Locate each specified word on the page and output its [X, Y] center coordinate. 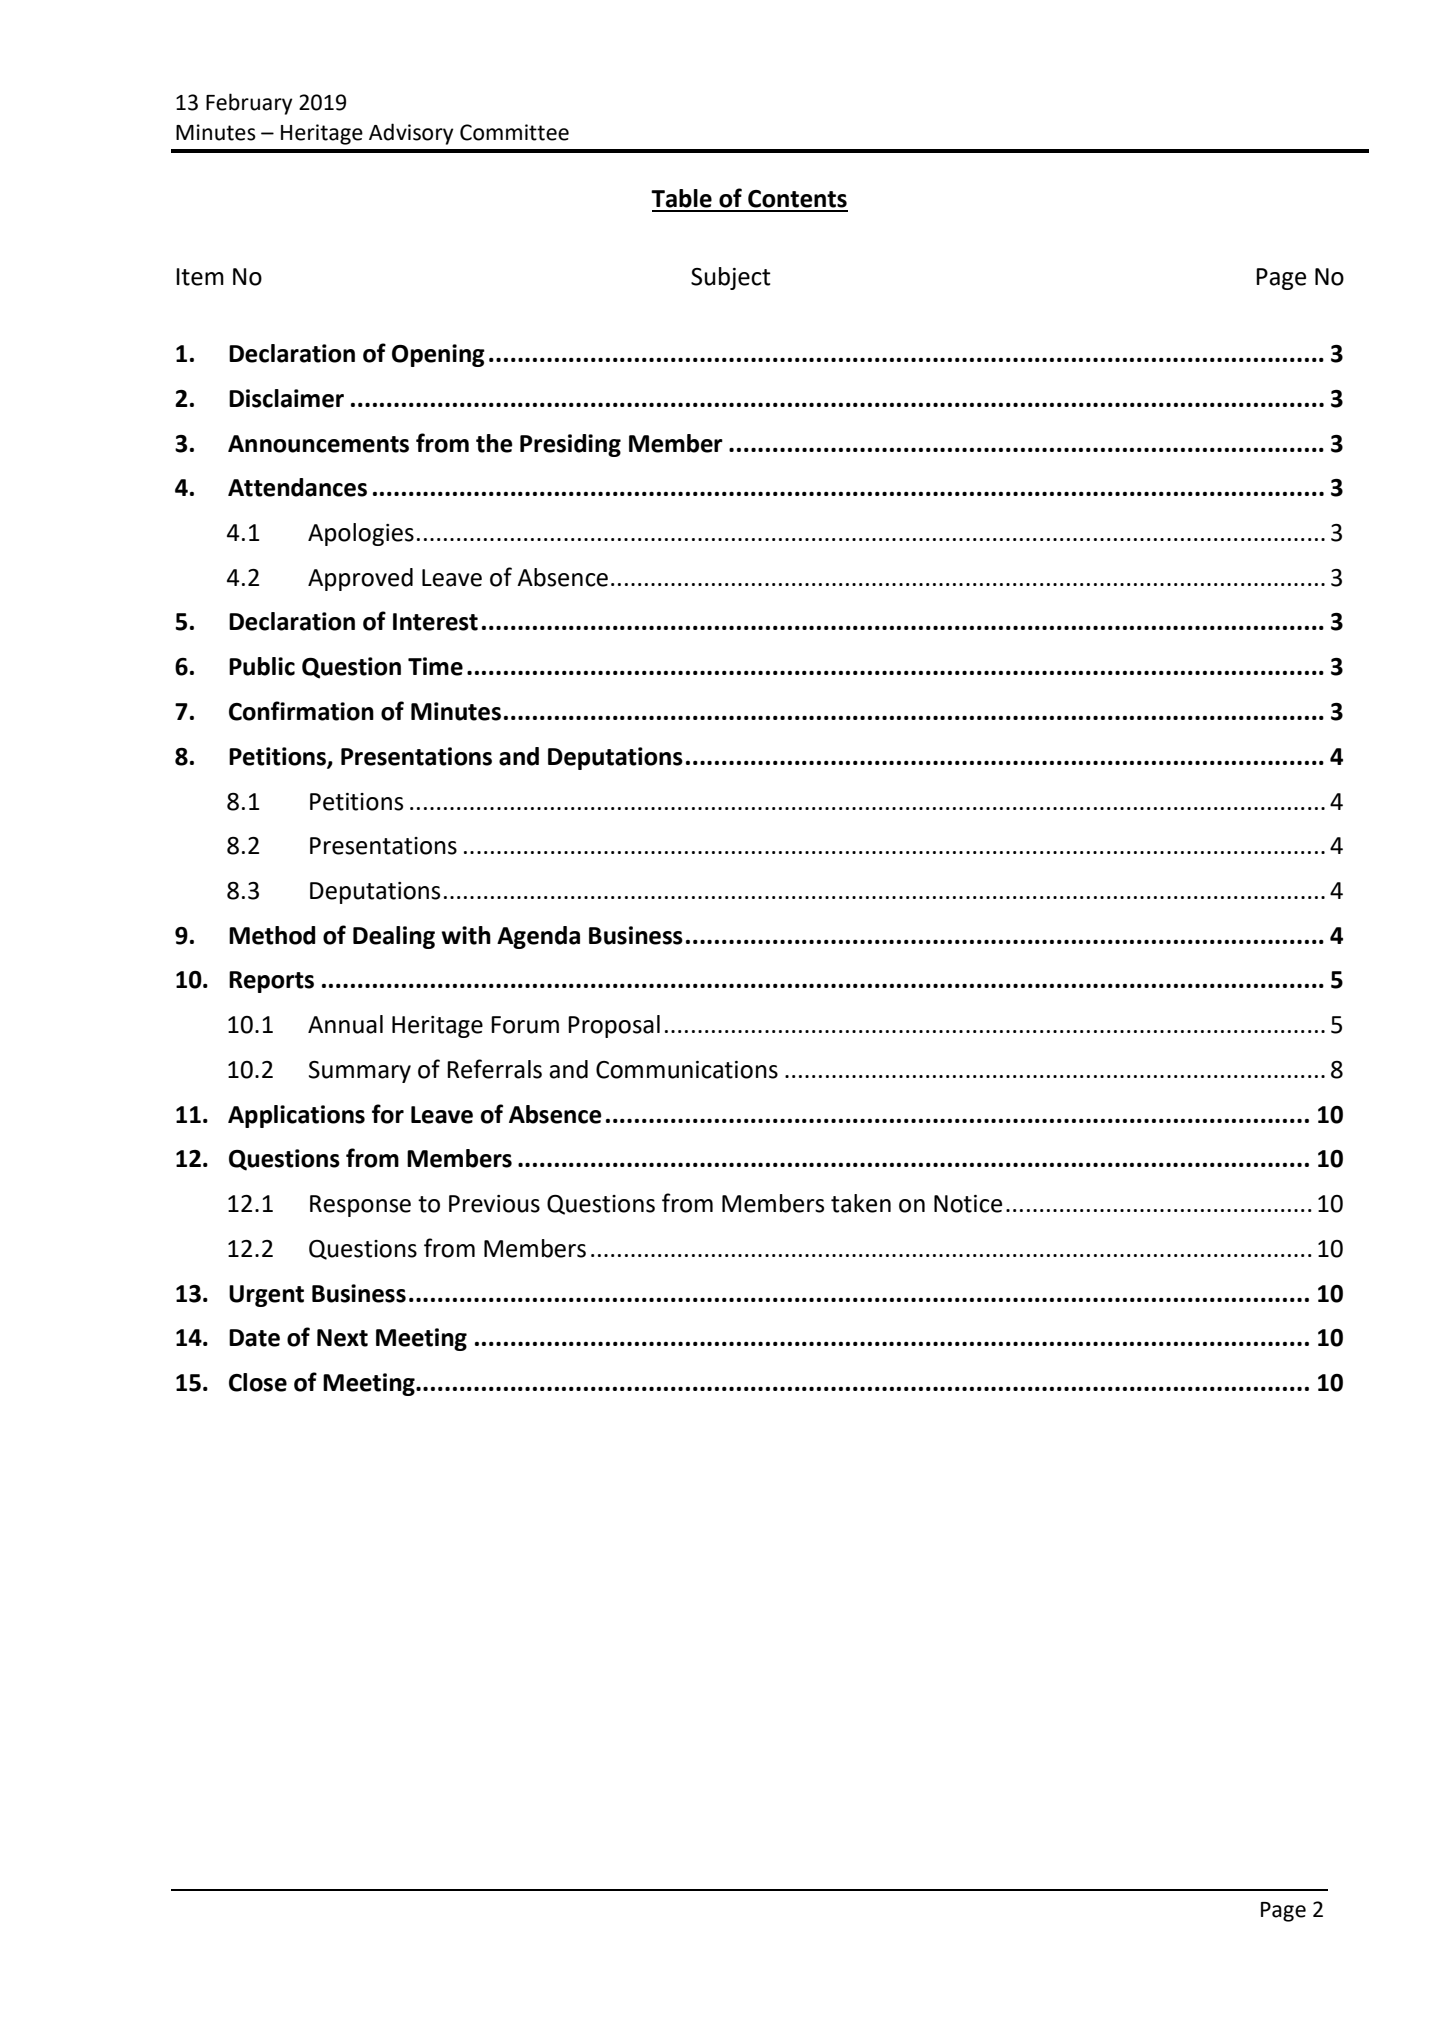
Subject [731, 278]
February [249, 104]
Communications [687, 1070]
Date [254, 1338]
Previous [494, 1204]
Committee [514, 132]
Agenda [538, 937]
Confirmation [301, 711]
